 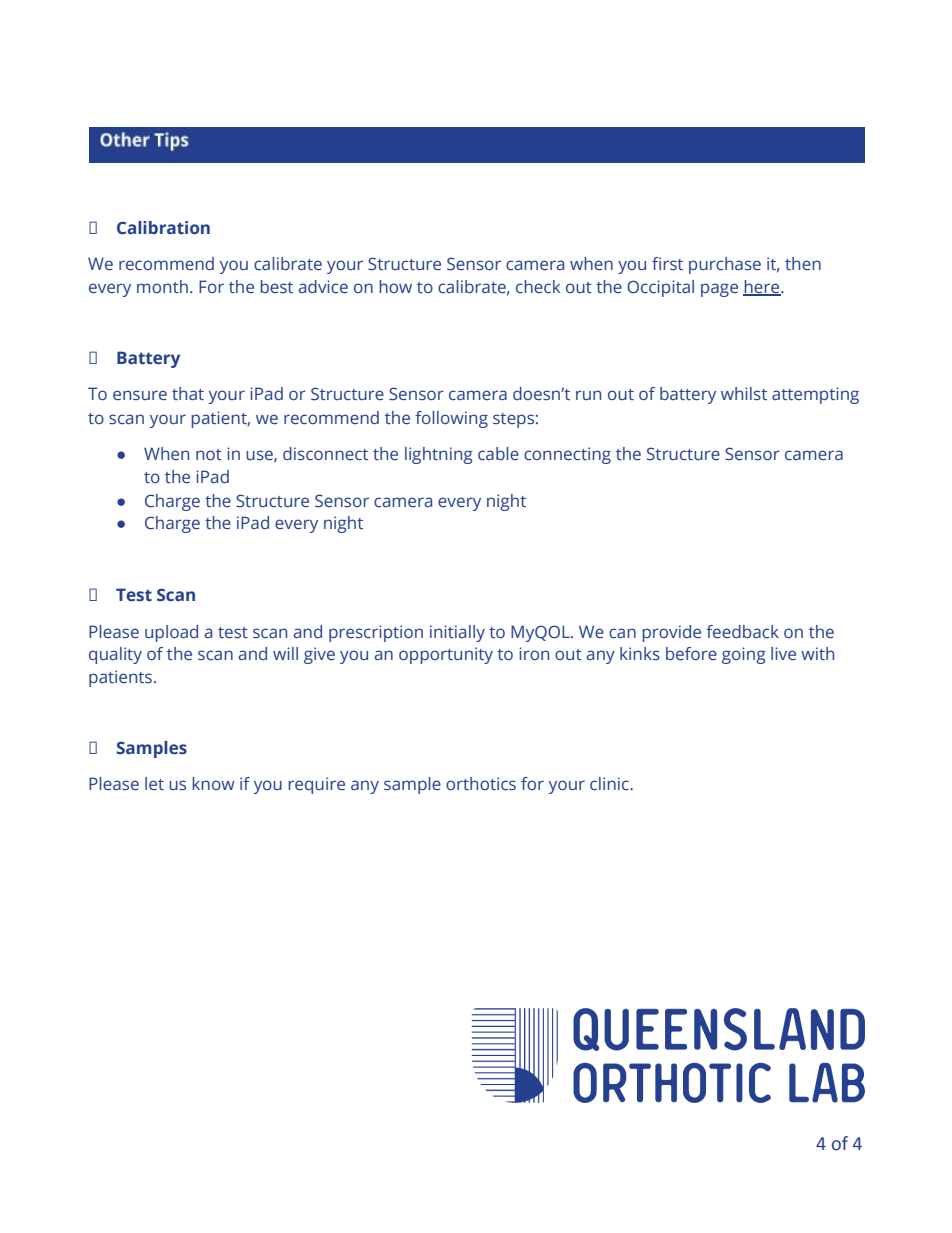 What do you see at coordinates (439, 455) in the screenshot?
I see `lightning` at bounding box center [439, 455].
